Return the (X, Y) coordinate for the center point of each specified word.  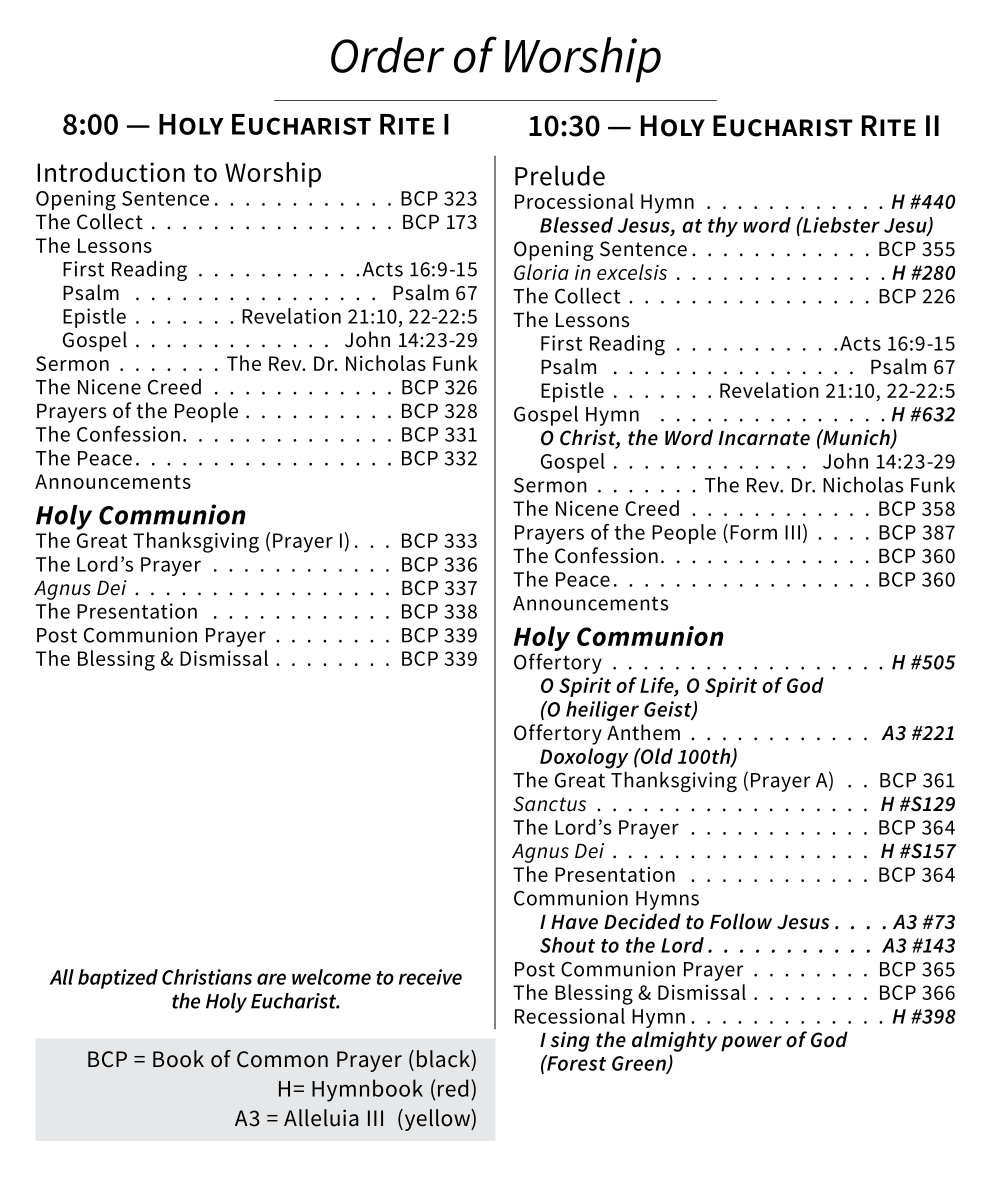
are (271, 979)
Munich (856, 438)
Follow (741, 921)
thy (723, 227)
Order (388, 55)
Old (656, 756)
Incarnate (764, 438)
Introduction (111, 172)
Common (282, 1059)
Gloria (541, 272)
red (453, 1088)
